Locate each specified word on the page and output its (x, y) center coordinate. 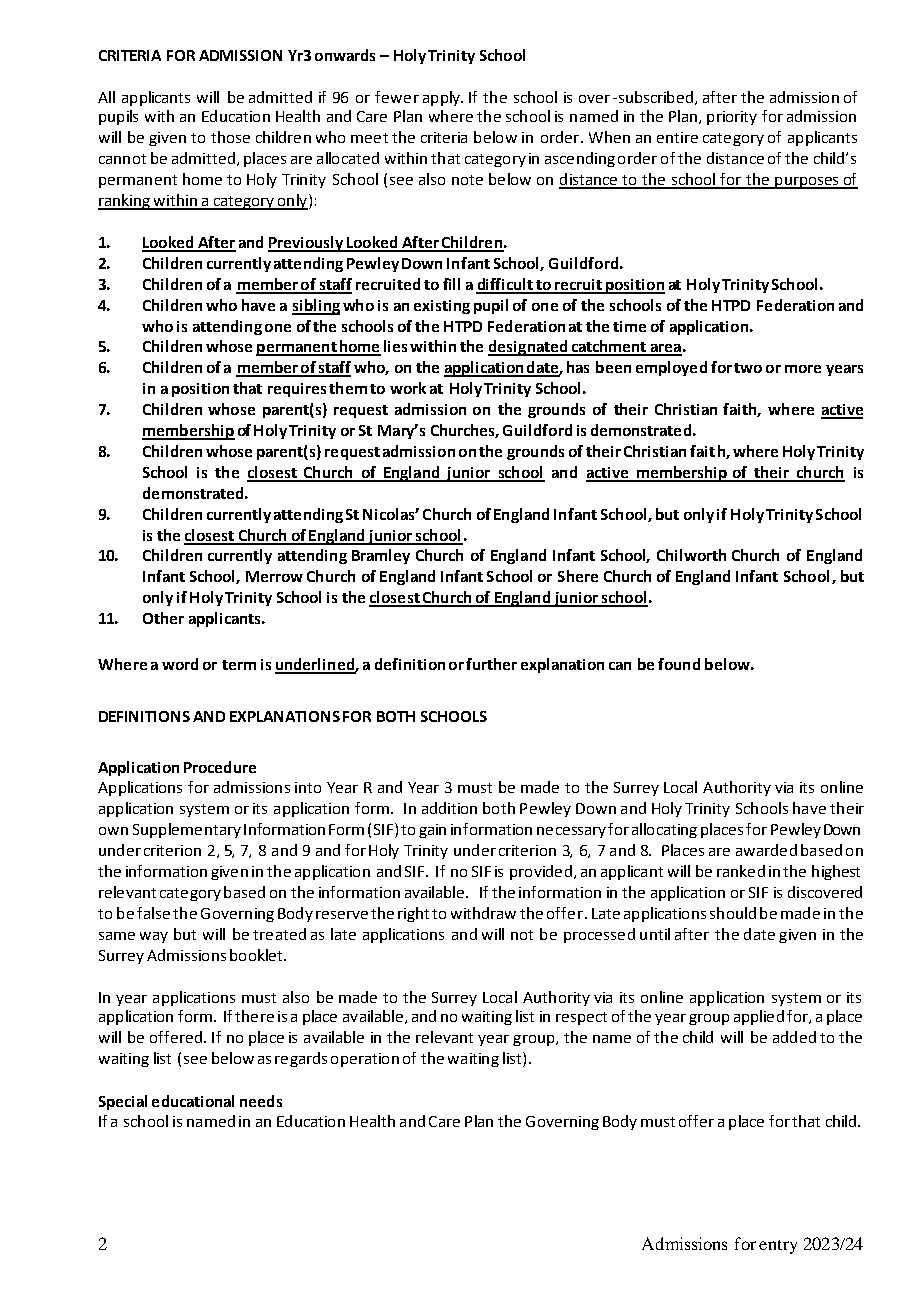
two (748, 368)
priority (732, 118)
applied (759, 1017)
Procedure (220, 767)
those (230, 137)
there (254, 1016)
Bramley (381, 556)
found (679, 664)
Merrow (274, 576)
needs (261, 1101)
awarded (766, 850)
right (413, 914)
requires (297, 390)
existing (442, 307)
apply (442, 98)
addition (449, 808)
